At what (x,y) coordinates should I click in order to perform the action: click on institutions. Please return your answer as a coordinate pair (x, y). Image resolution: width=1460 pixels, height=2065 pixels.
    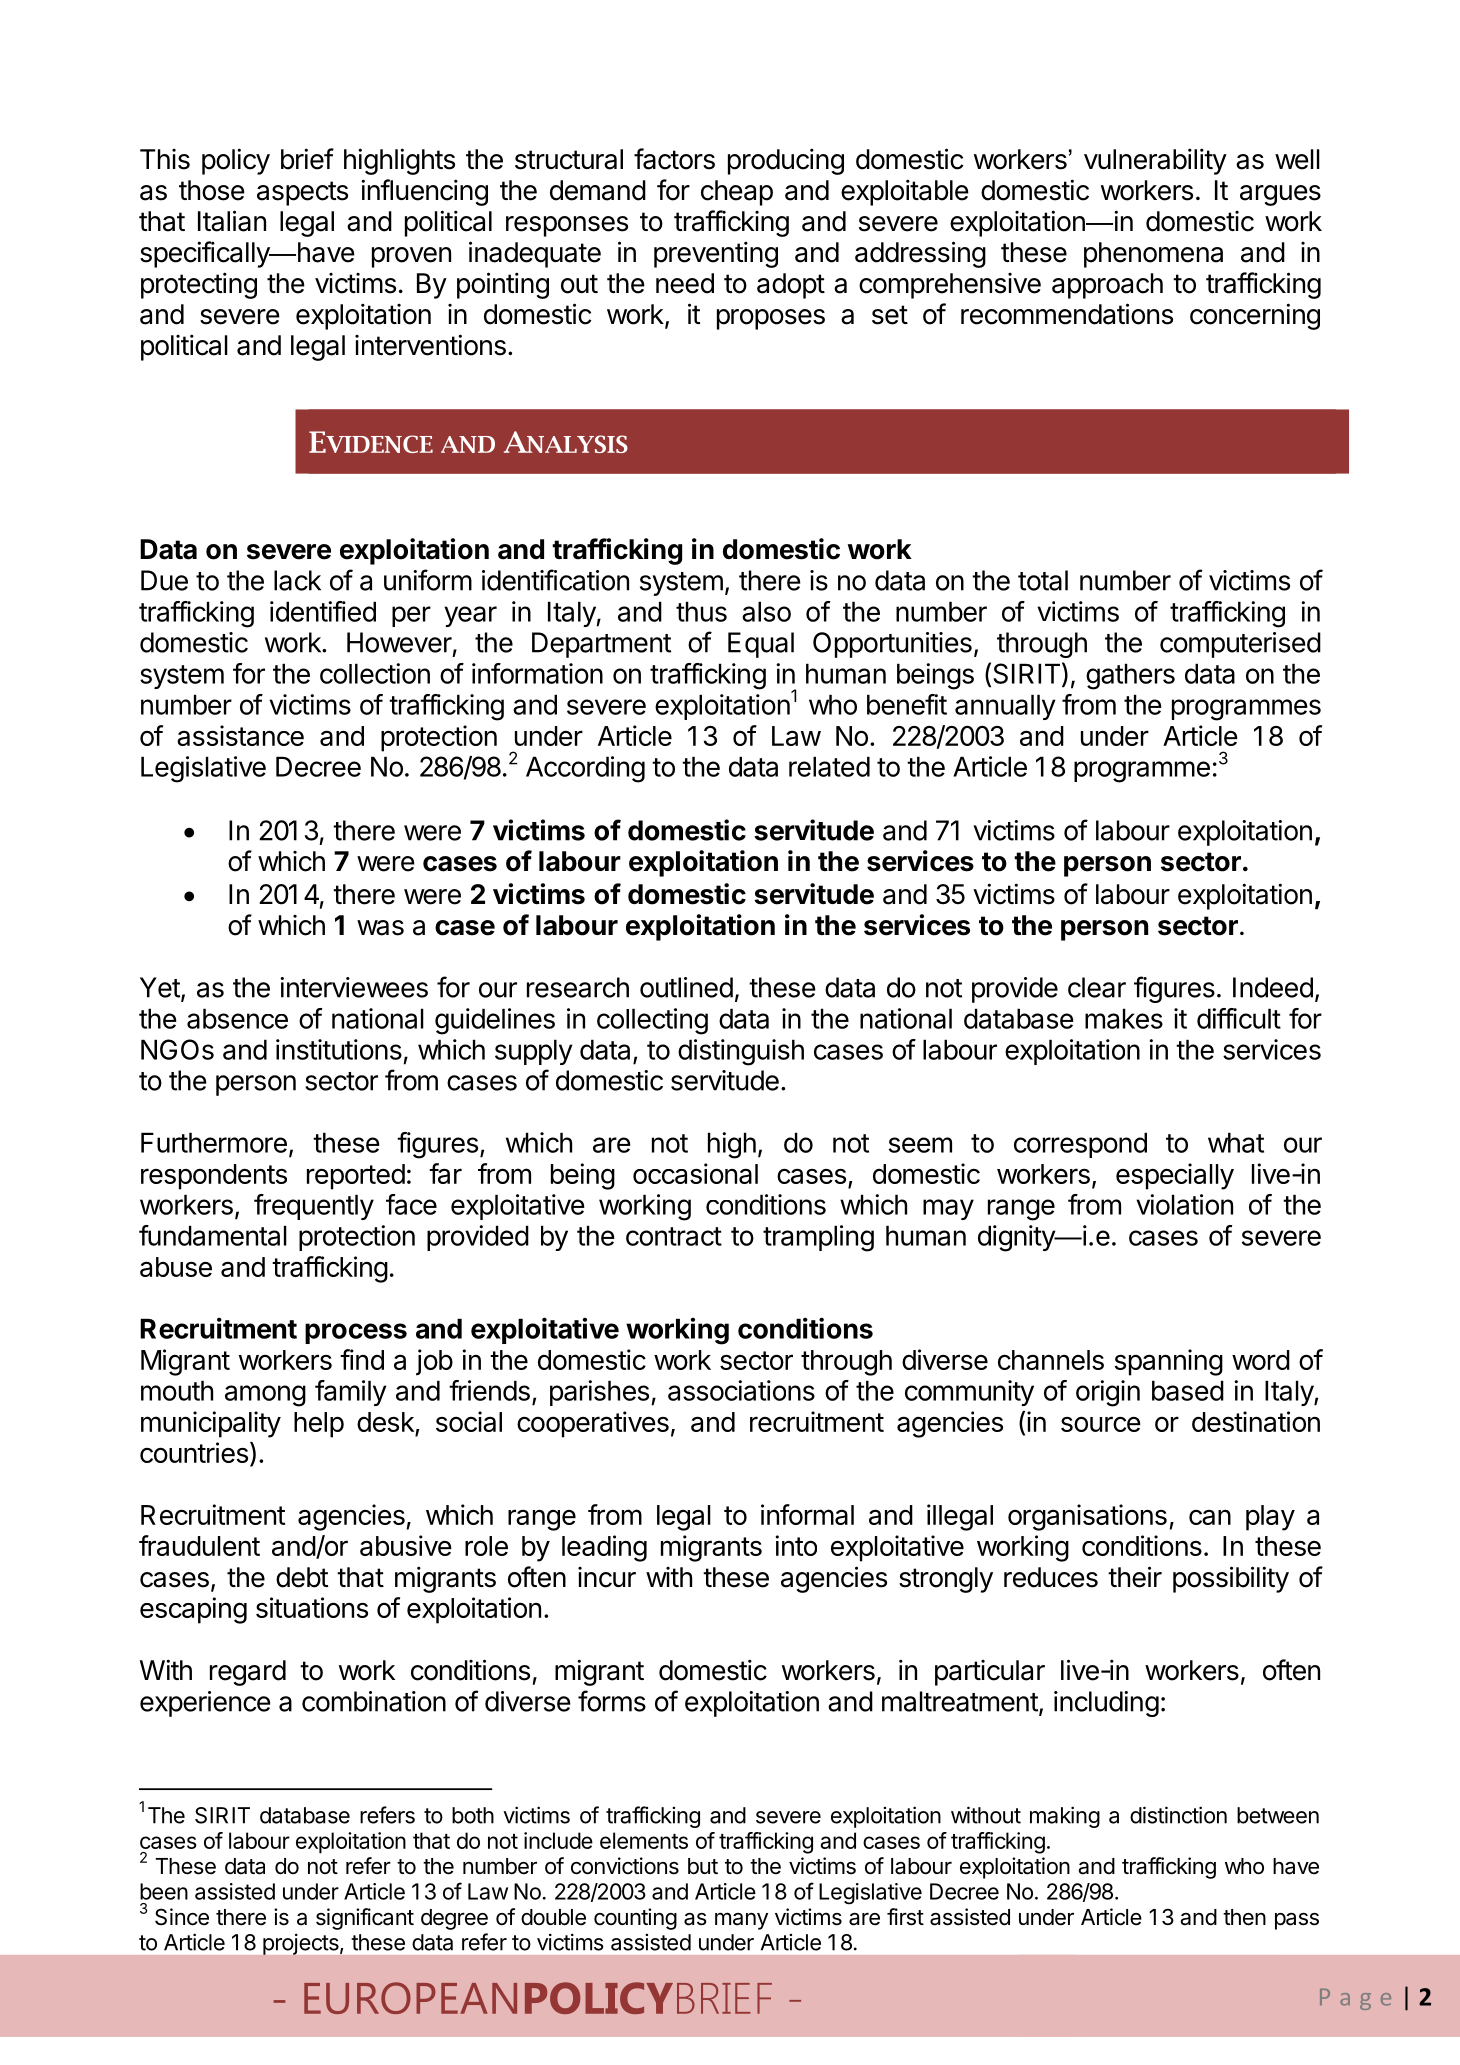
    Looking at the image, I should click on (339, 1049).
